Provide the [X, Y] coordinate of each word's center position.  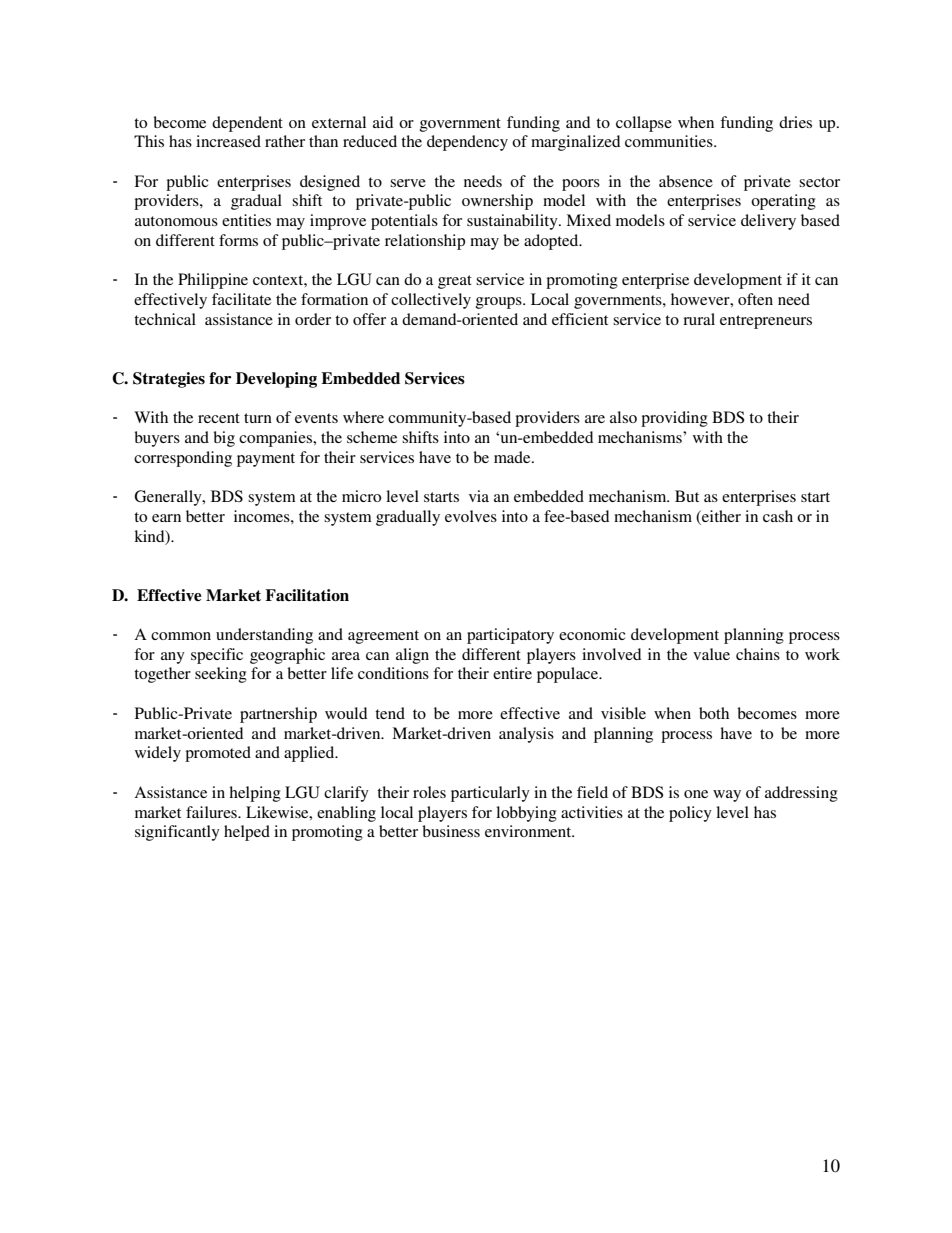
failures [212, 812]
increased [228, 141]
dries [795, 122]
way [727, 796]
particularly [490, 794]
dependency [467, 143]
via [479, 496]
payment [266, 460]
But [687, 496]
